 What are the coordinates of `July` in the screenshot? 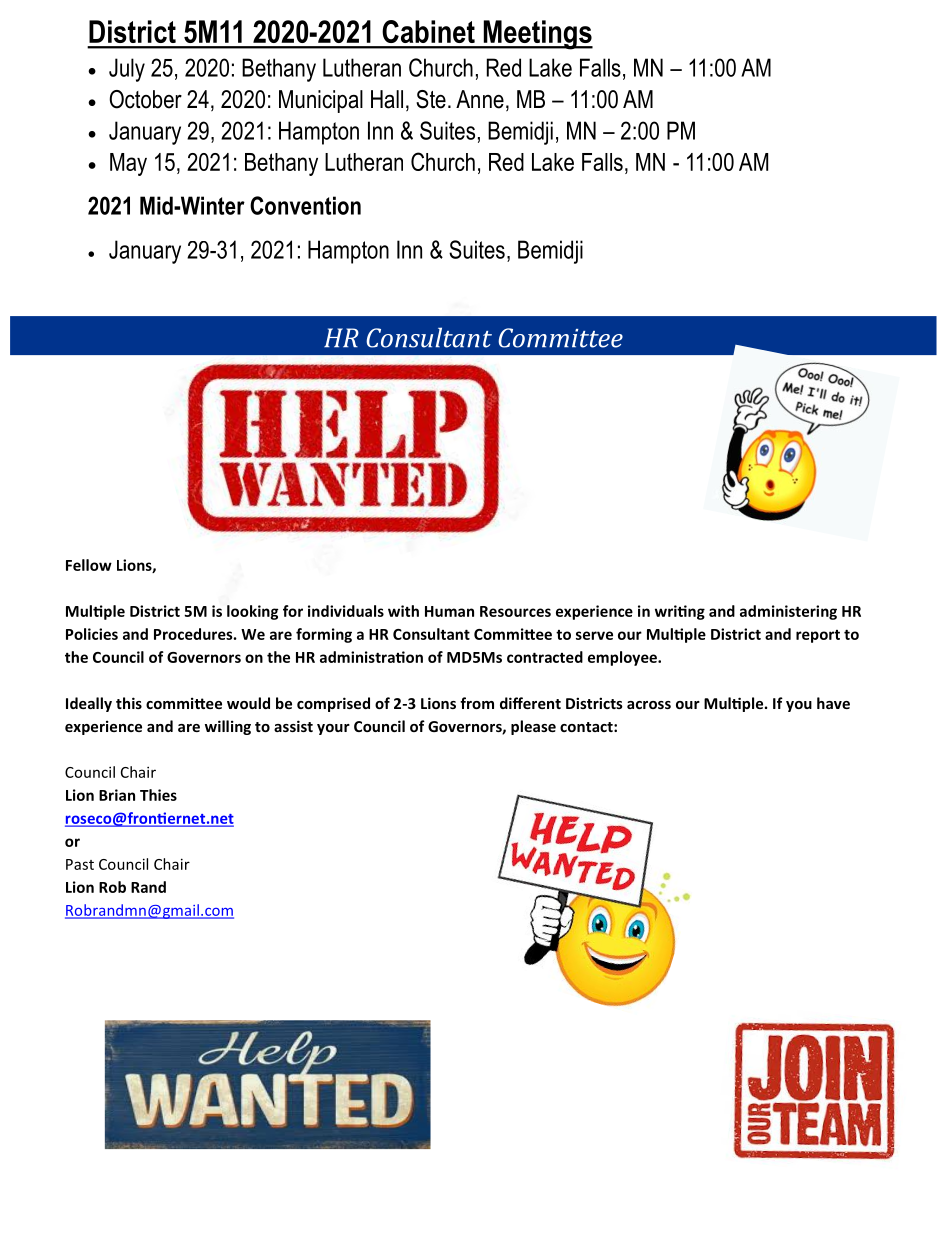 It's located at (127, 70).
